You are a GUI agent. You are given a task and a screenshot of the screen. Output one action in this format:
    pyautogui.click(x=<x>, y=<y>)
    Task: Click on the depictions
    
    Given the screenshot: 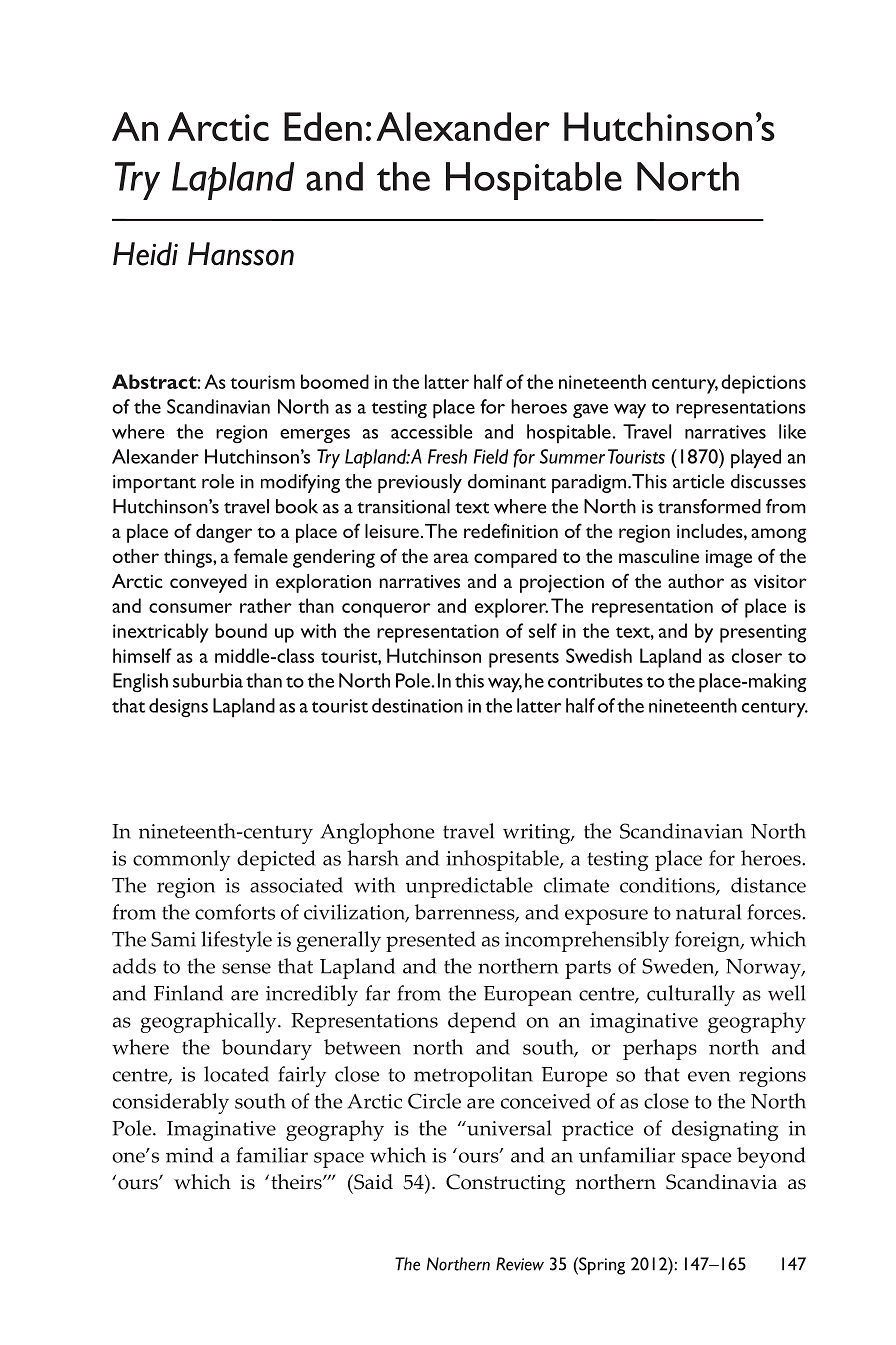 What is the action you would take?
    pyautogui.click(x=763, y=384)
